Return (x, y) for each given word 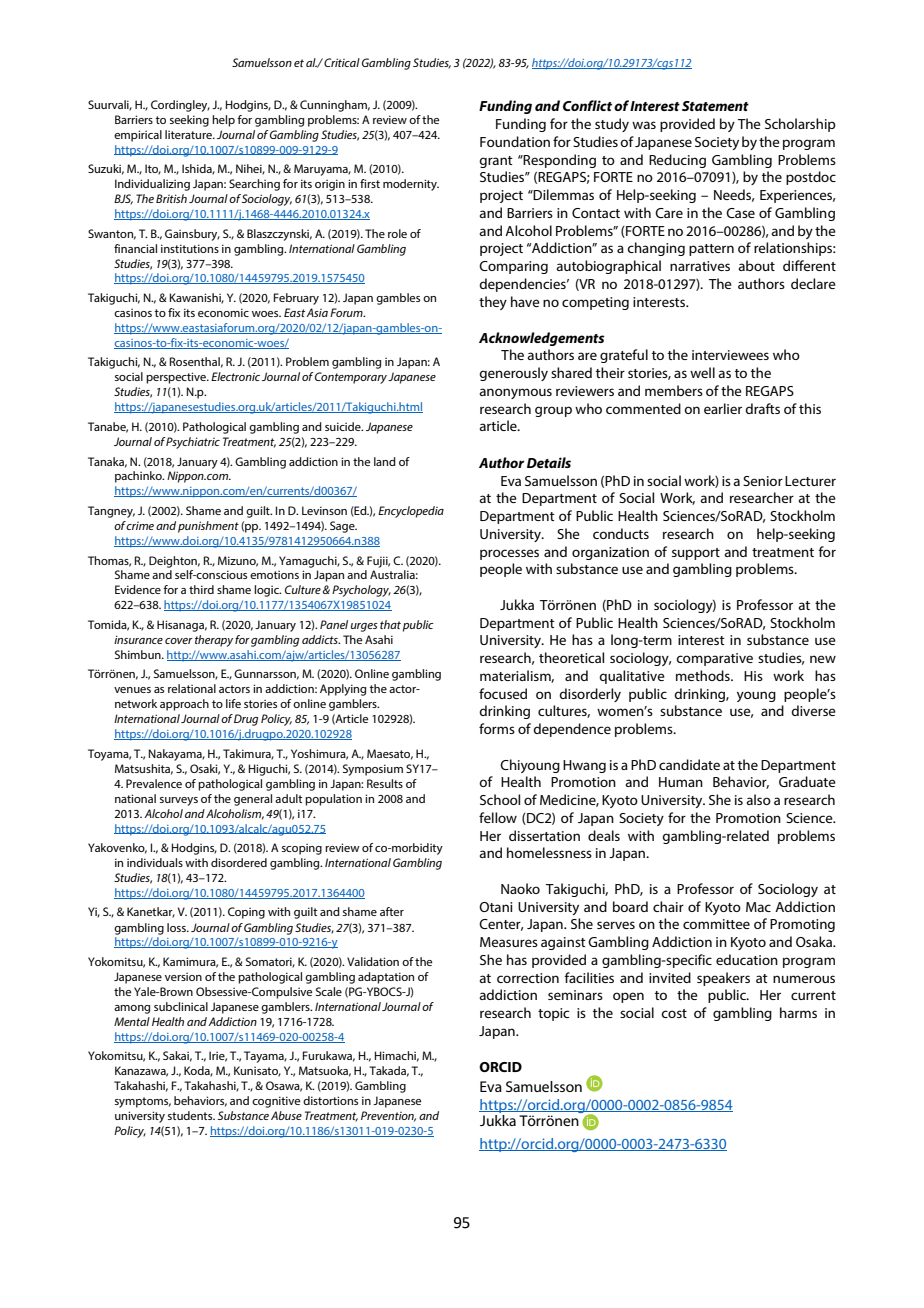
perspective (177, 378)
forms (497, 728)
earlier (723, 408)
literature (189, 134)
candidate (689, 764)
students (191, 1115)
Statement (715, 106)
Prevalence (154, 783)
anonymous (515, 393)
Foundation (515, 141)
